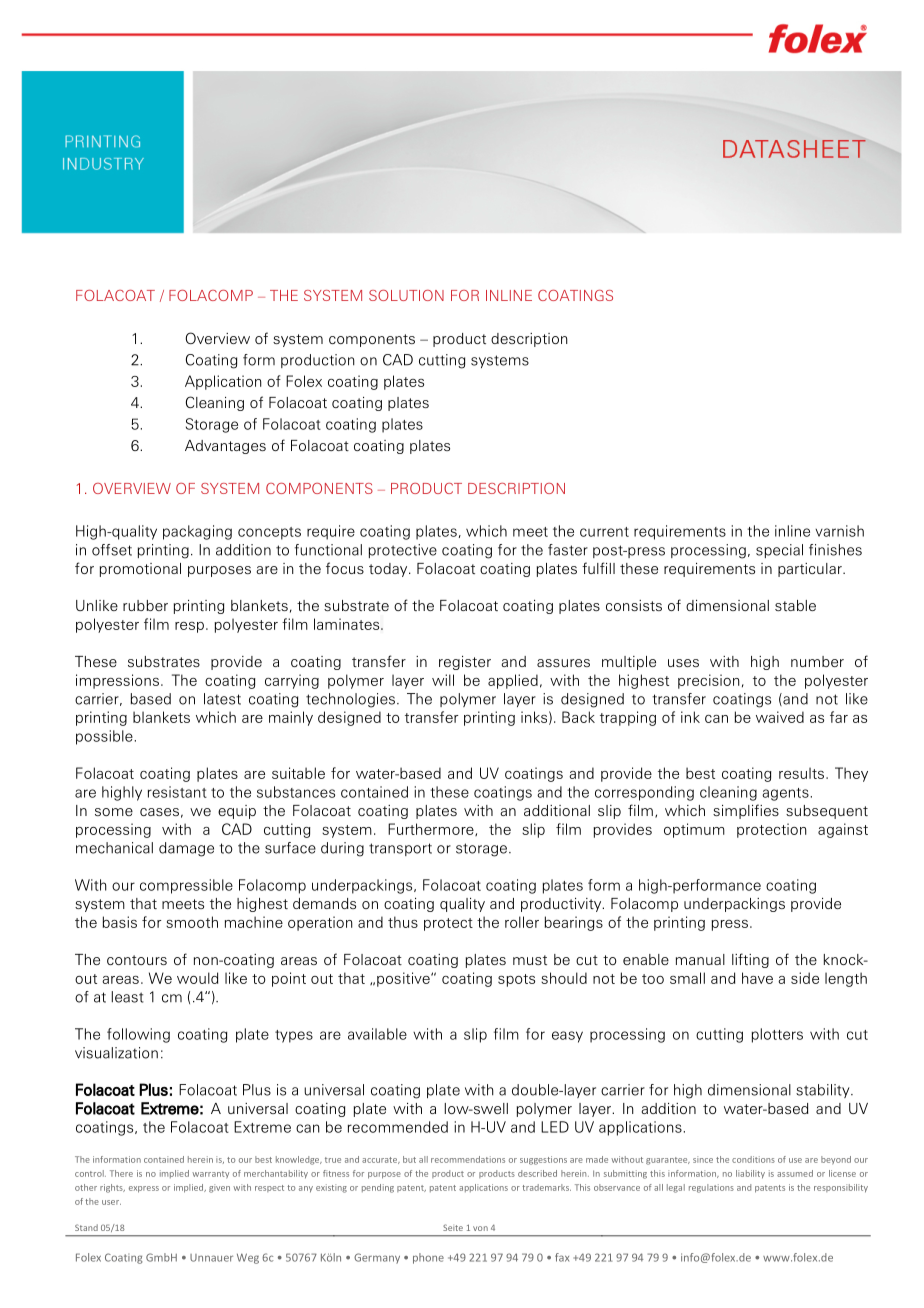  Describe the element at coordinates (225, 447) in the screenshot. I see `Advantages` at that location.
